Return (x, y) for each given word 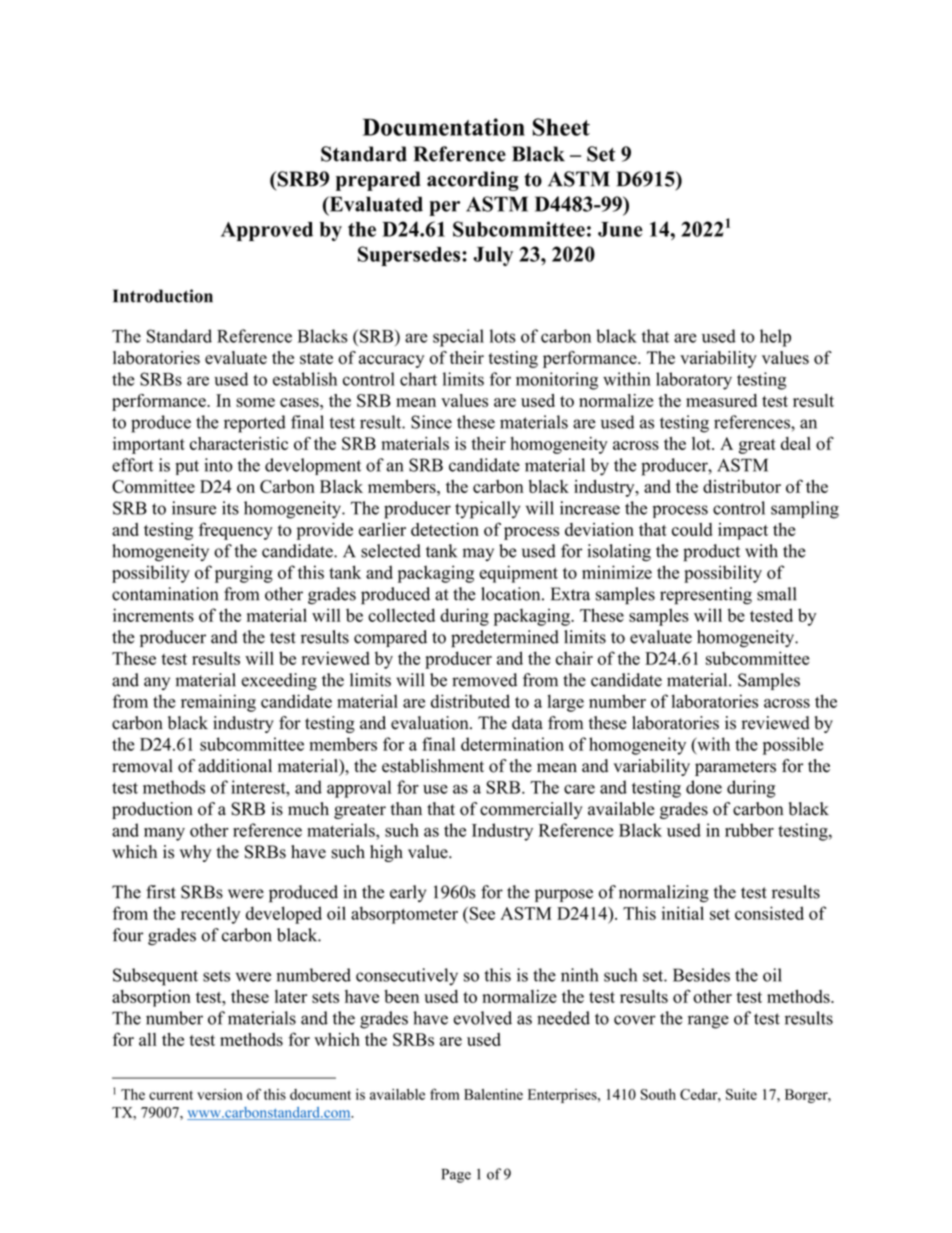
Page (456, 1176)
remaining (218, 703)
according (473, 181)
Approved (267, 231)
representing (706, 596)
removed (484, 680)
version (220, 1094)
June (620, 229)
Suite (741, 1094)
